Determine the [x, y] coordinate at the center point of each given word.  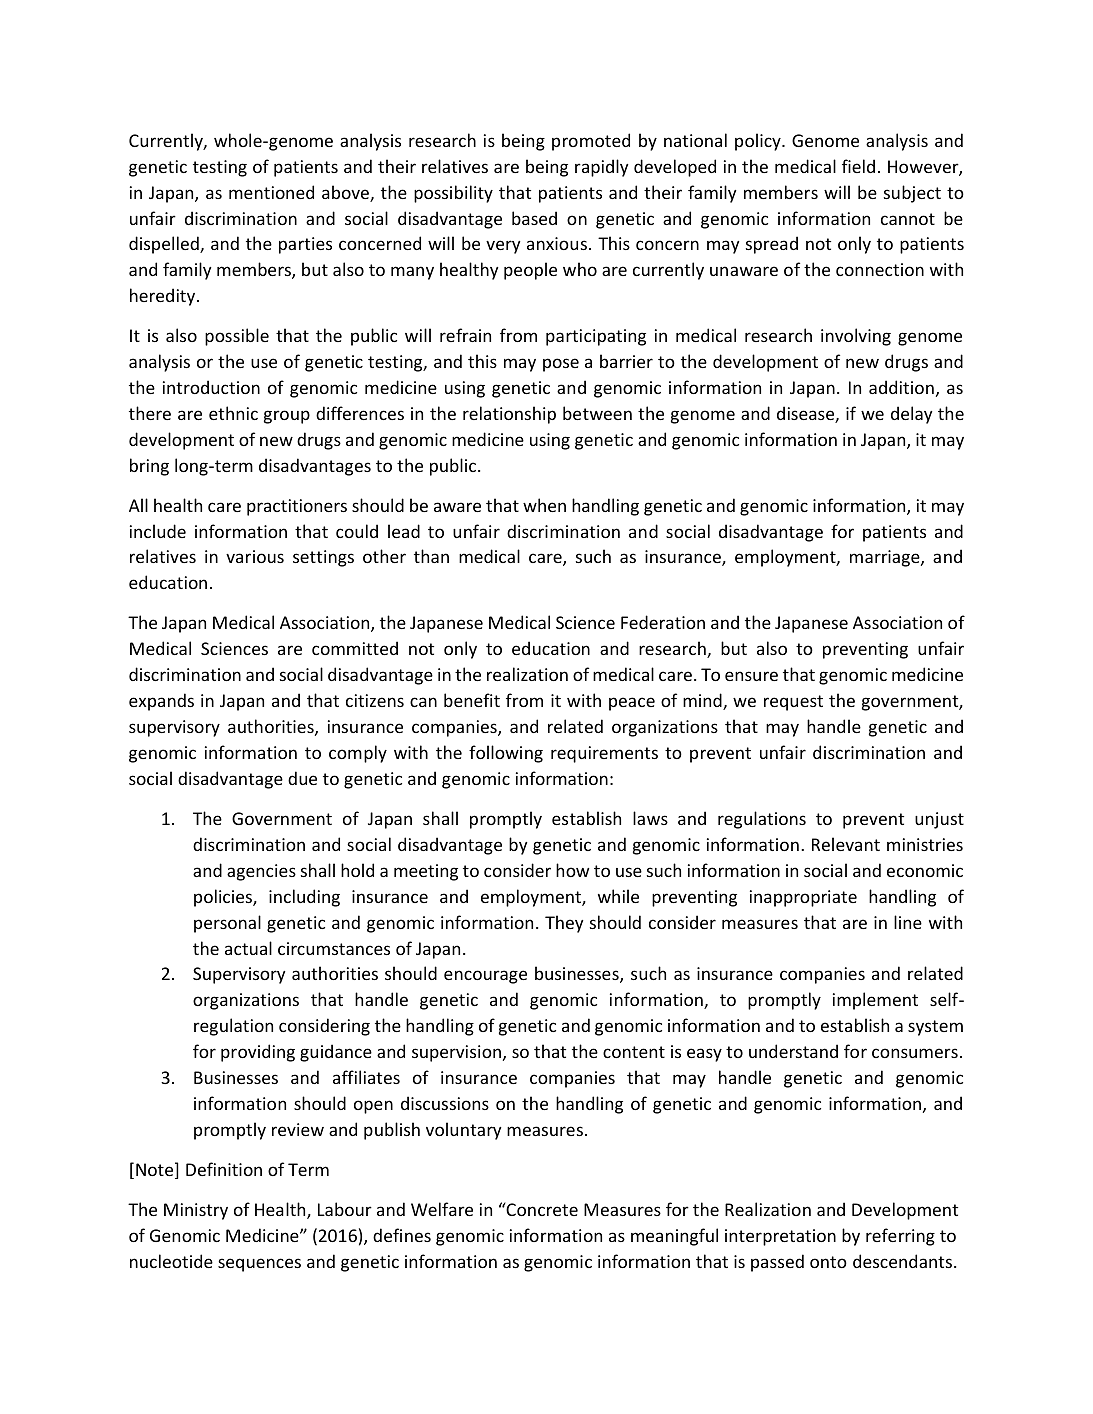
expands [161, 702]
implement [875, 1001]
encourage [485, 977]
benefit [472, 700]
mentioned [271, 192]
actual [248, 948]
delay [912, 415]
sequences [259, 1265]
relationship [509, 415]
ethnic [233, 413]
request [793, 703]
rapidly [602, 168]
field [858, 166]
